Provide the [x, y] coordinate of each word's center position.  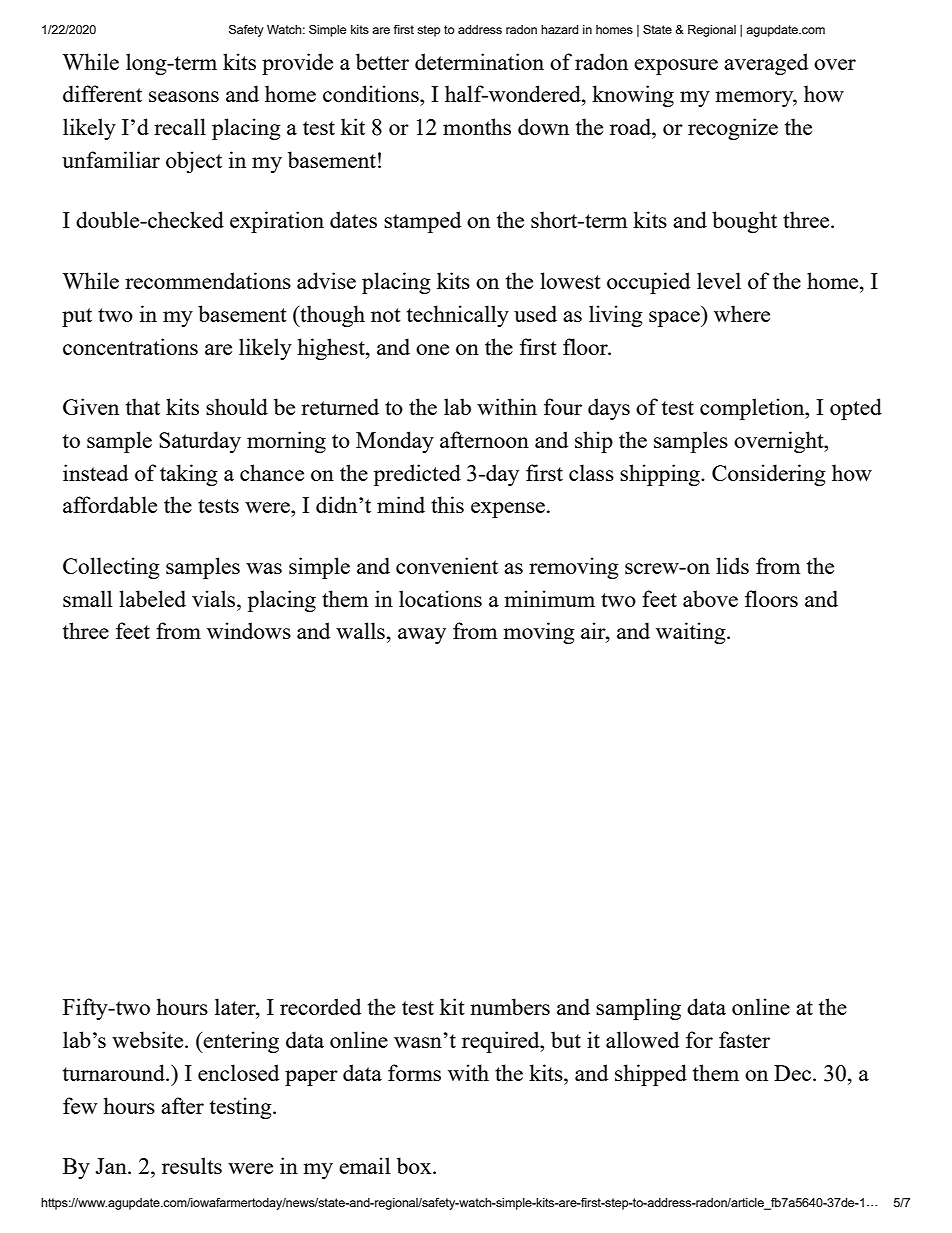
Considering [769, 475]
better [382, 61]
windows [249, 630]
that [143, 406]
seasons [184, 96]
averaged [766, 64]
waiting [692, 633]
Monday [395, 442]
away [422, 636]
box [415, 1165]
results [192, 1165]
